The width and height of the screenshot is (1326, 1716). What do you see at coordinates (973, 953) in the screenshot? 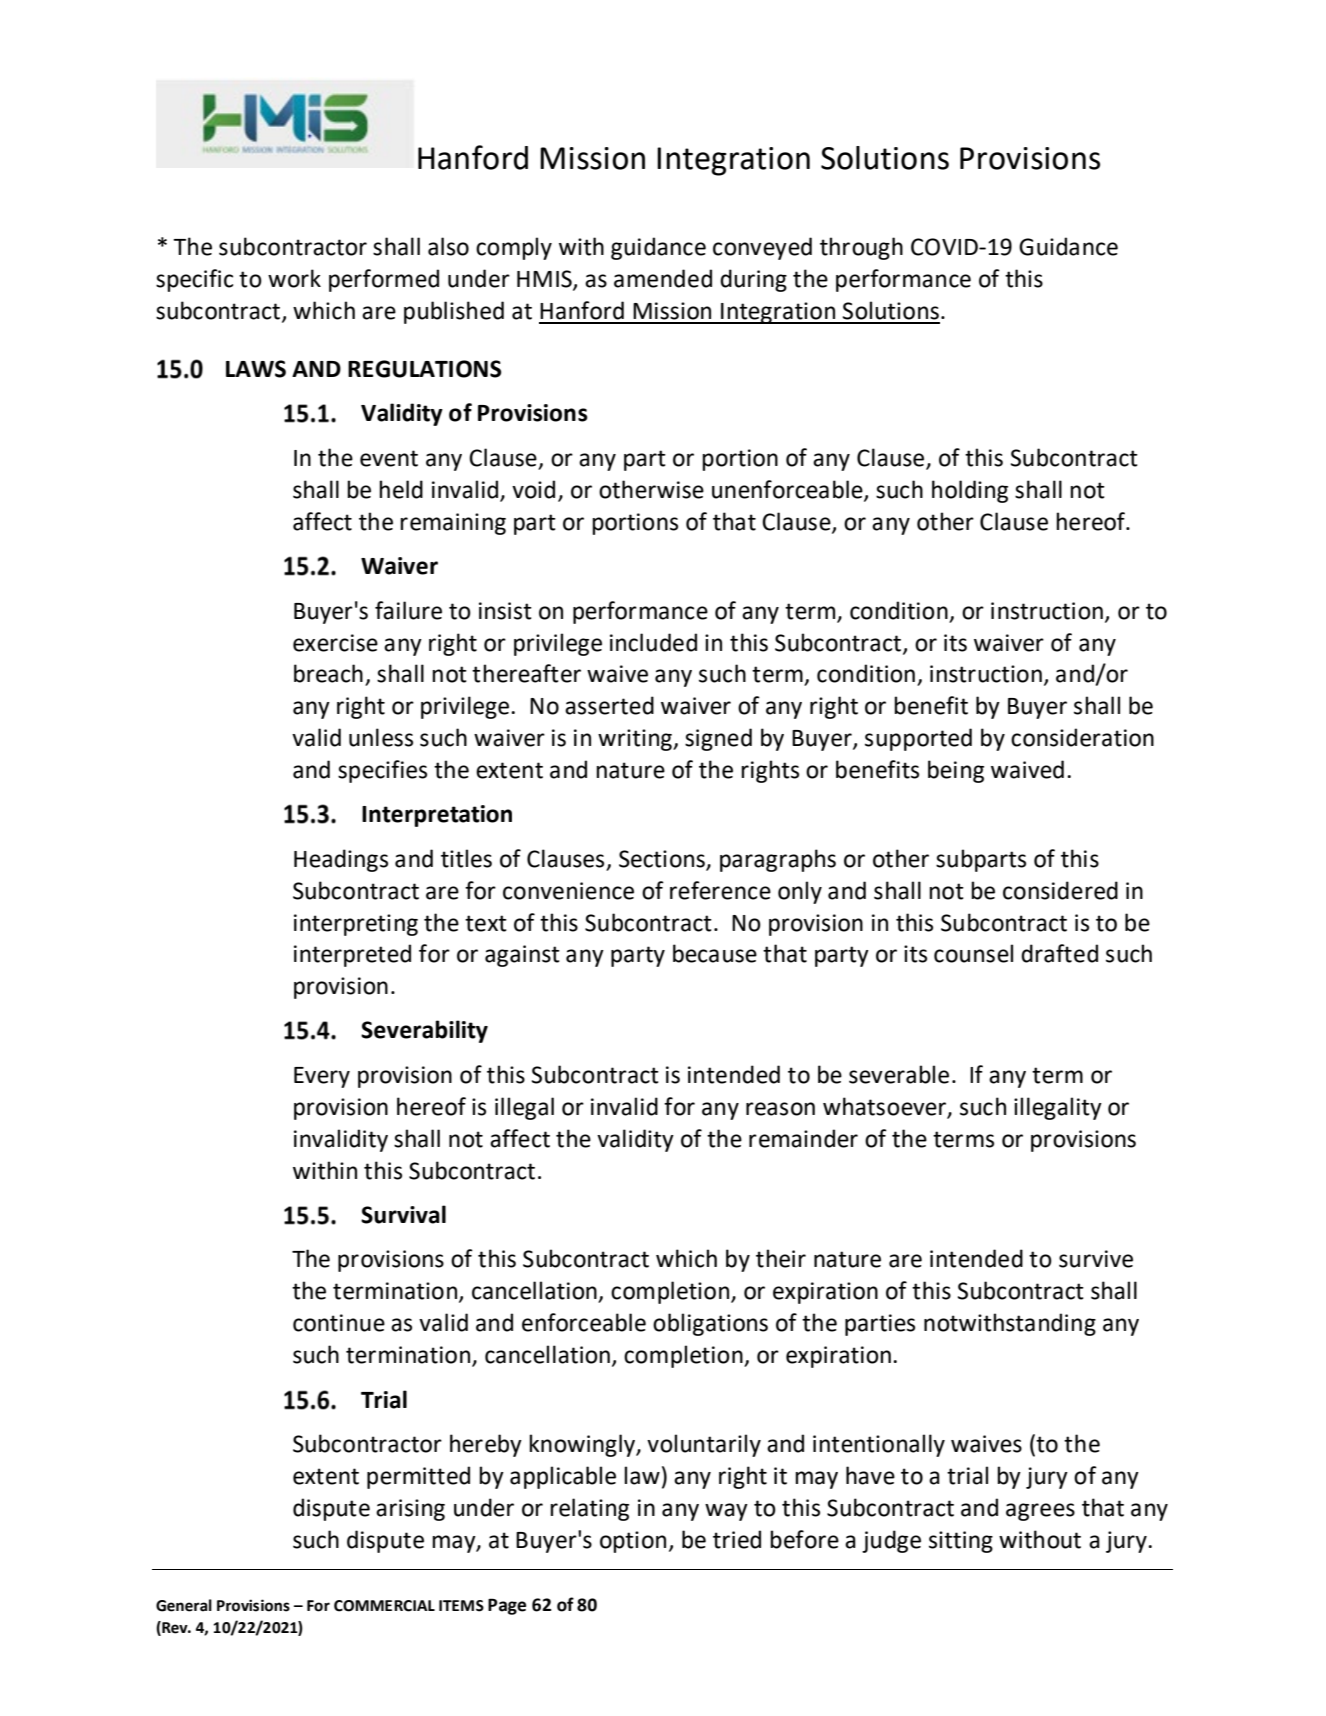
I see `counsel` at bounding box center [973, 953].
